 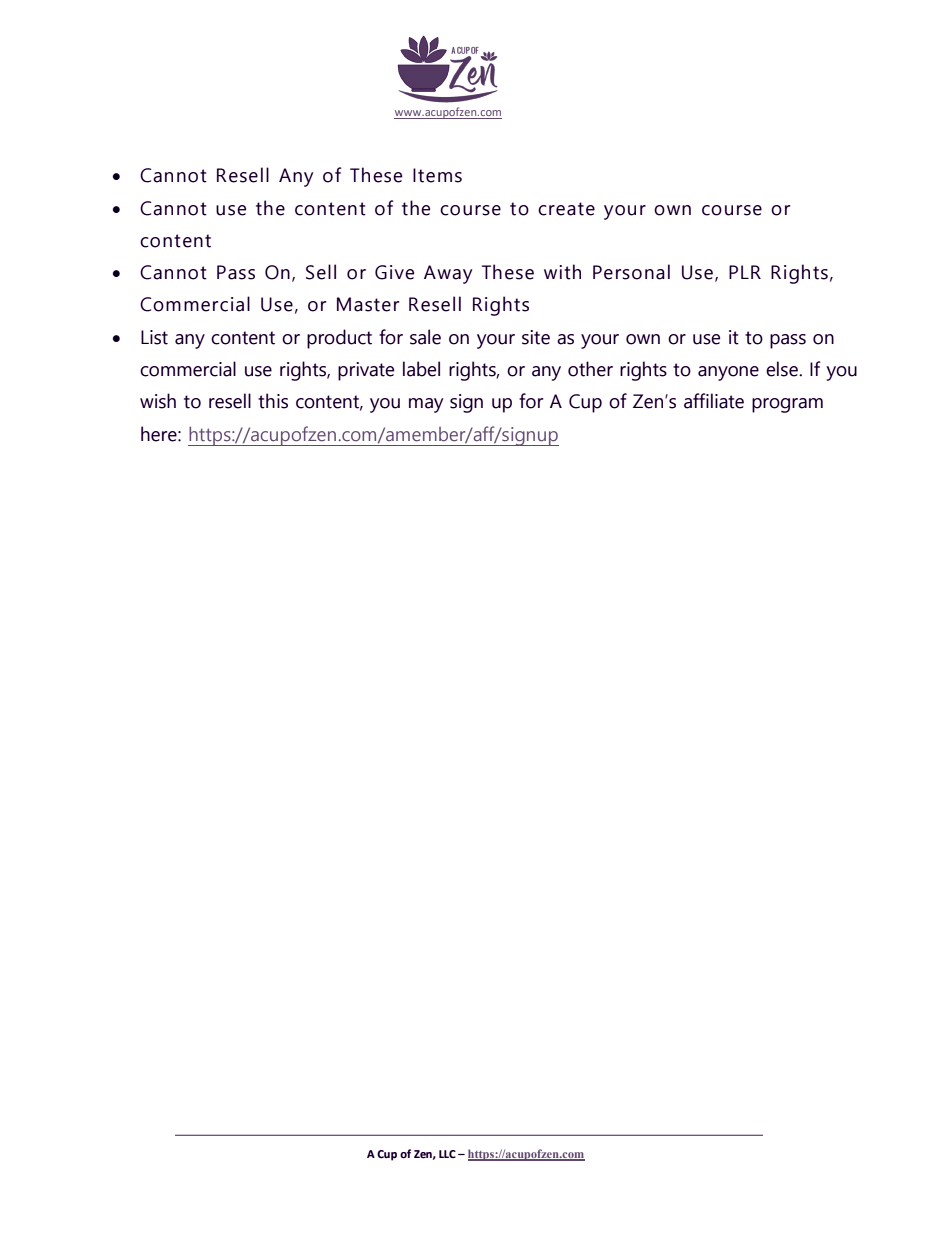 I want to click on may, so click(x=426, y=405).
